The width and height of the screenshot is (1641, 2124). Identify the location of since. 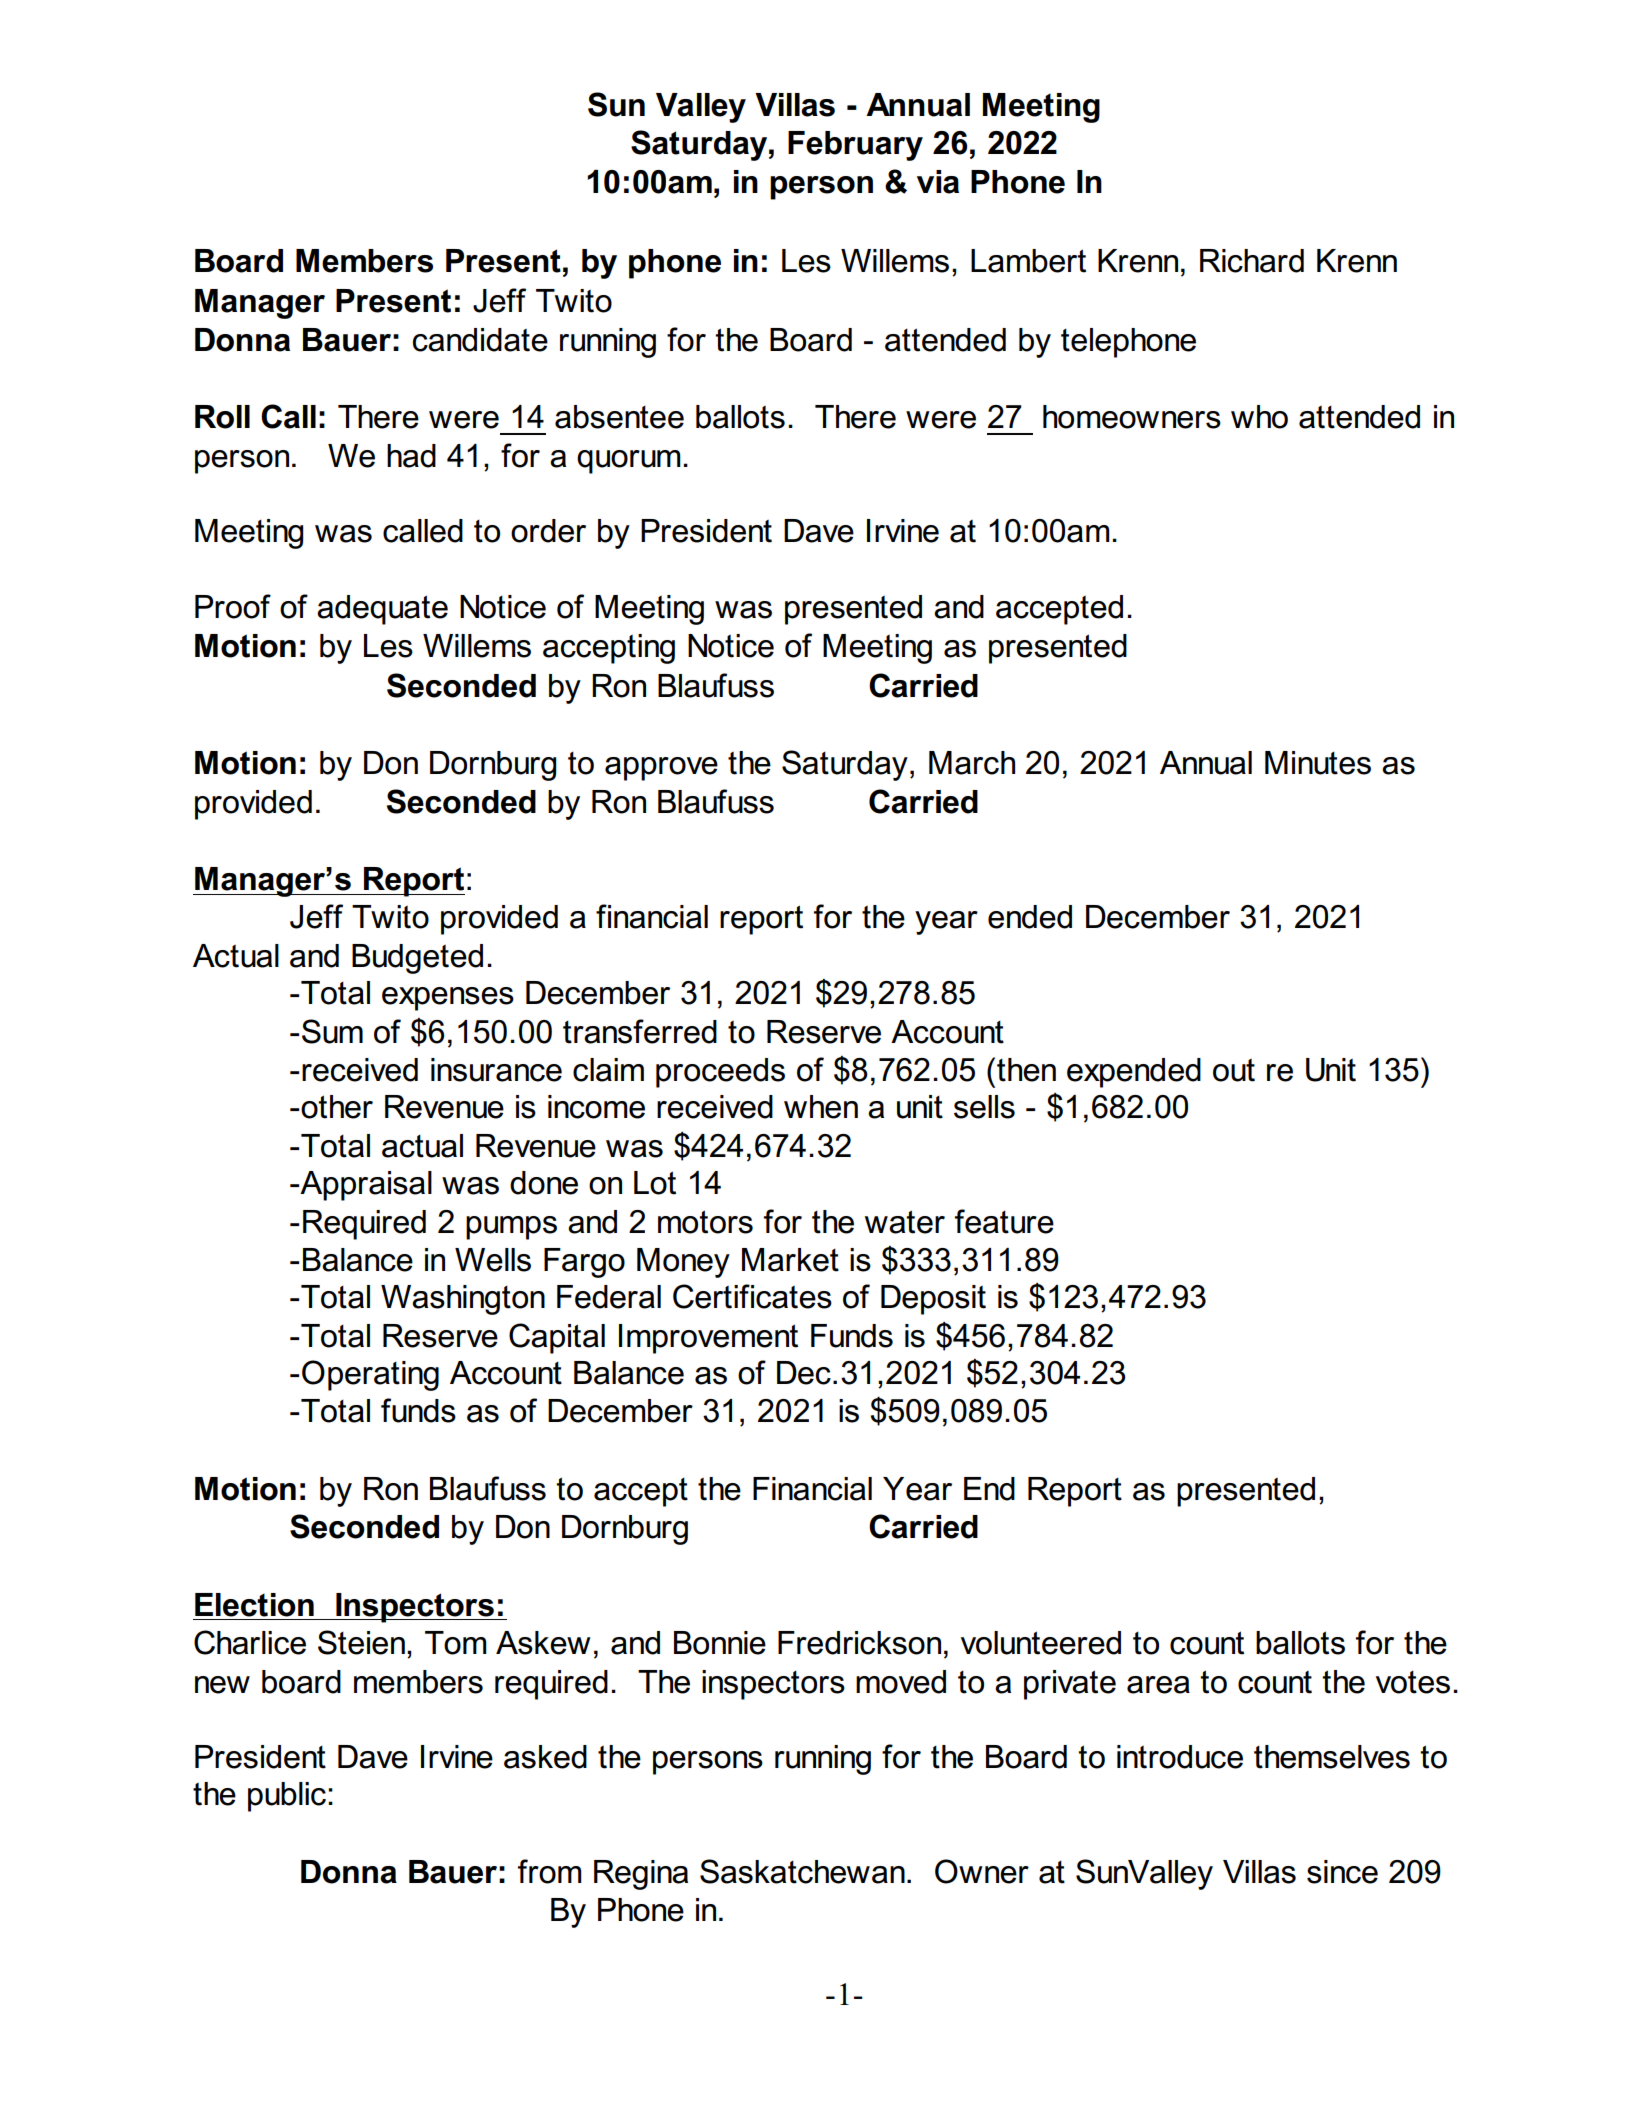
(1342, 1872).
